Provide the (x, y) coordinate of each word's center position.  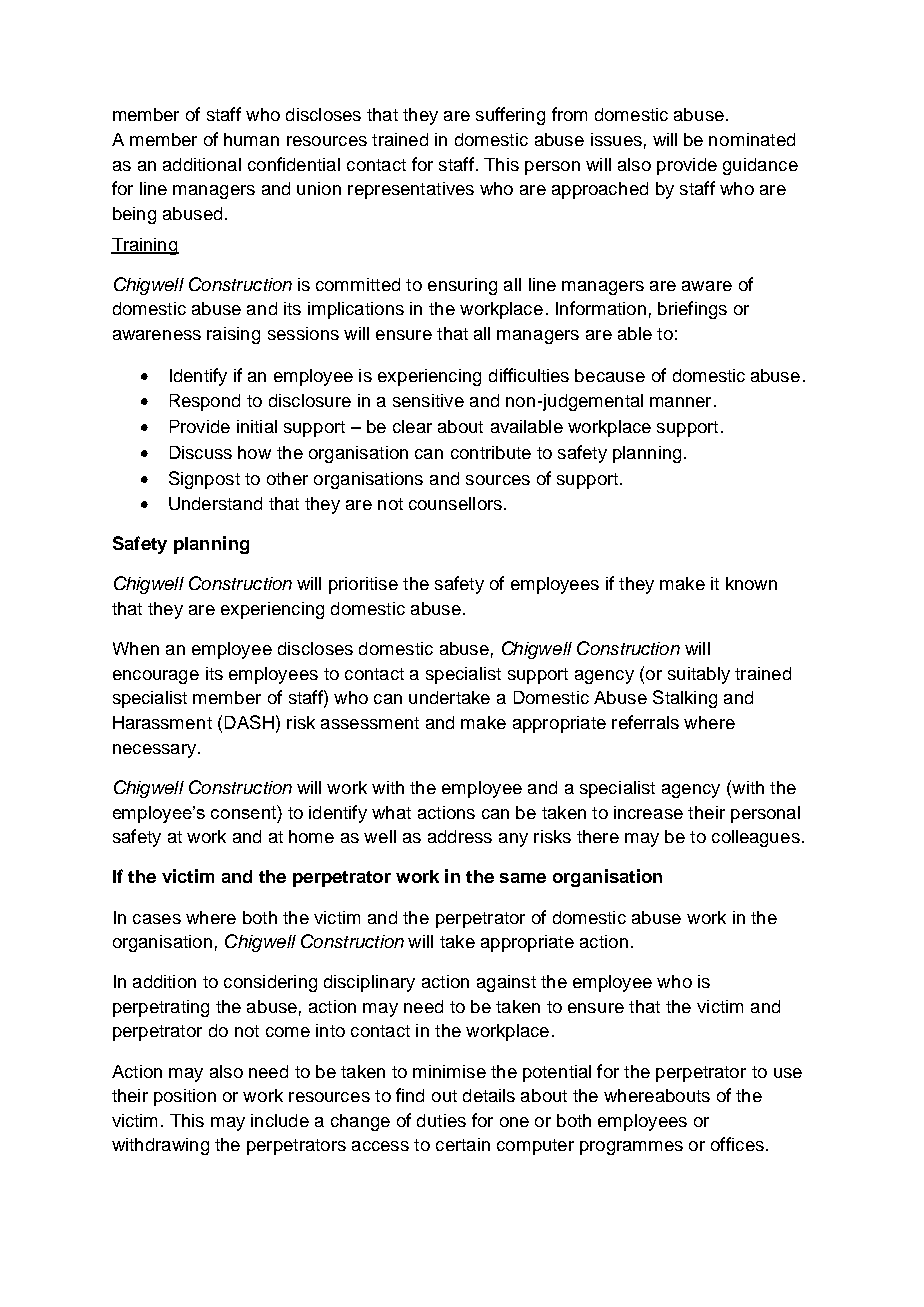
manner (680, 402)
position (185, 1097)
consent (244, 812)
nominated (752, 139)
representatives (411, 190)
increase (648, 812)
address (460, 836)
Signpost (204, 480)
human (251, 139)
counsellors (455, 503)
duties (441, 1120)
